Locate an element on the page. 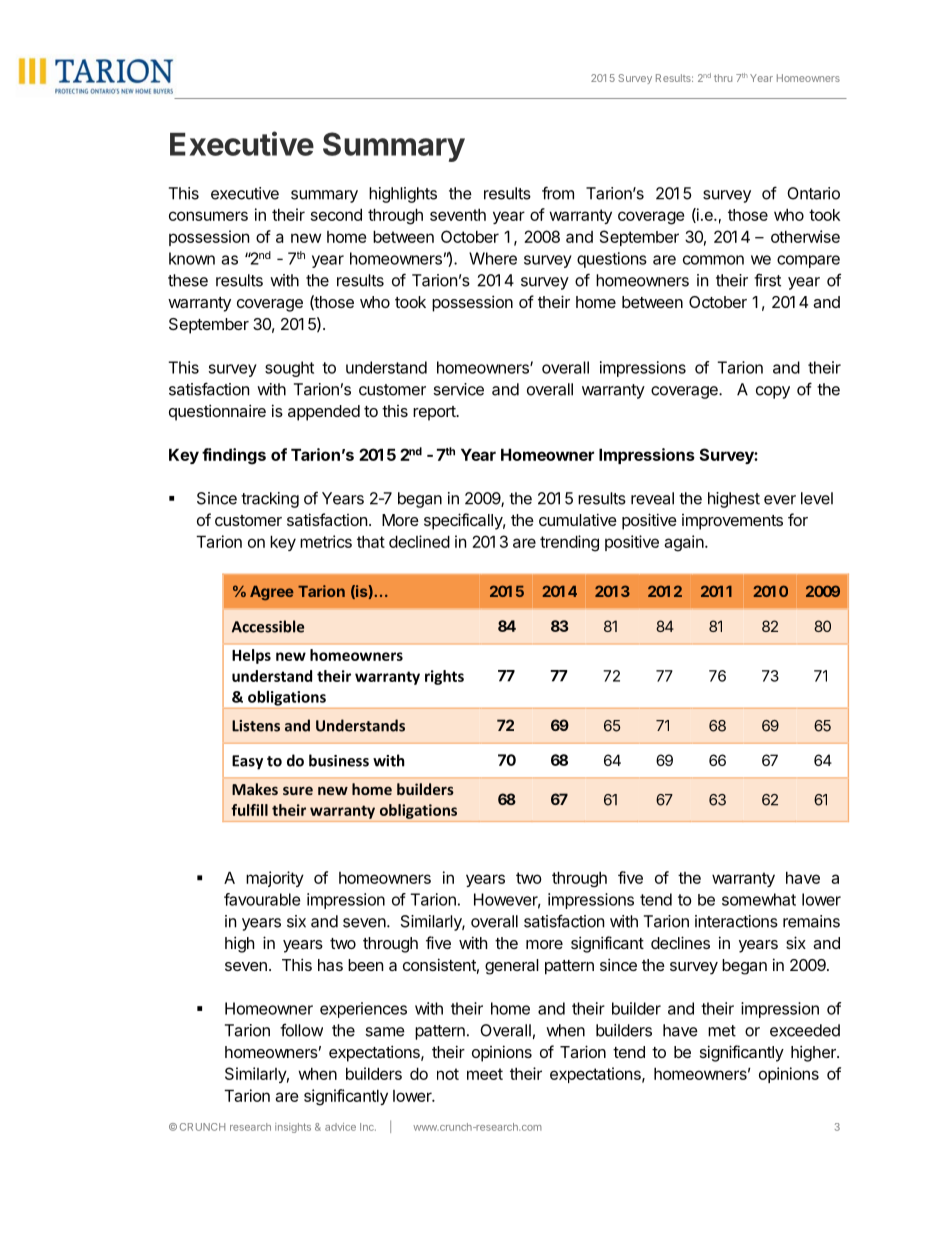 The height and width of the document is (1233, 952). rights is located at coordinates (444, 677).
